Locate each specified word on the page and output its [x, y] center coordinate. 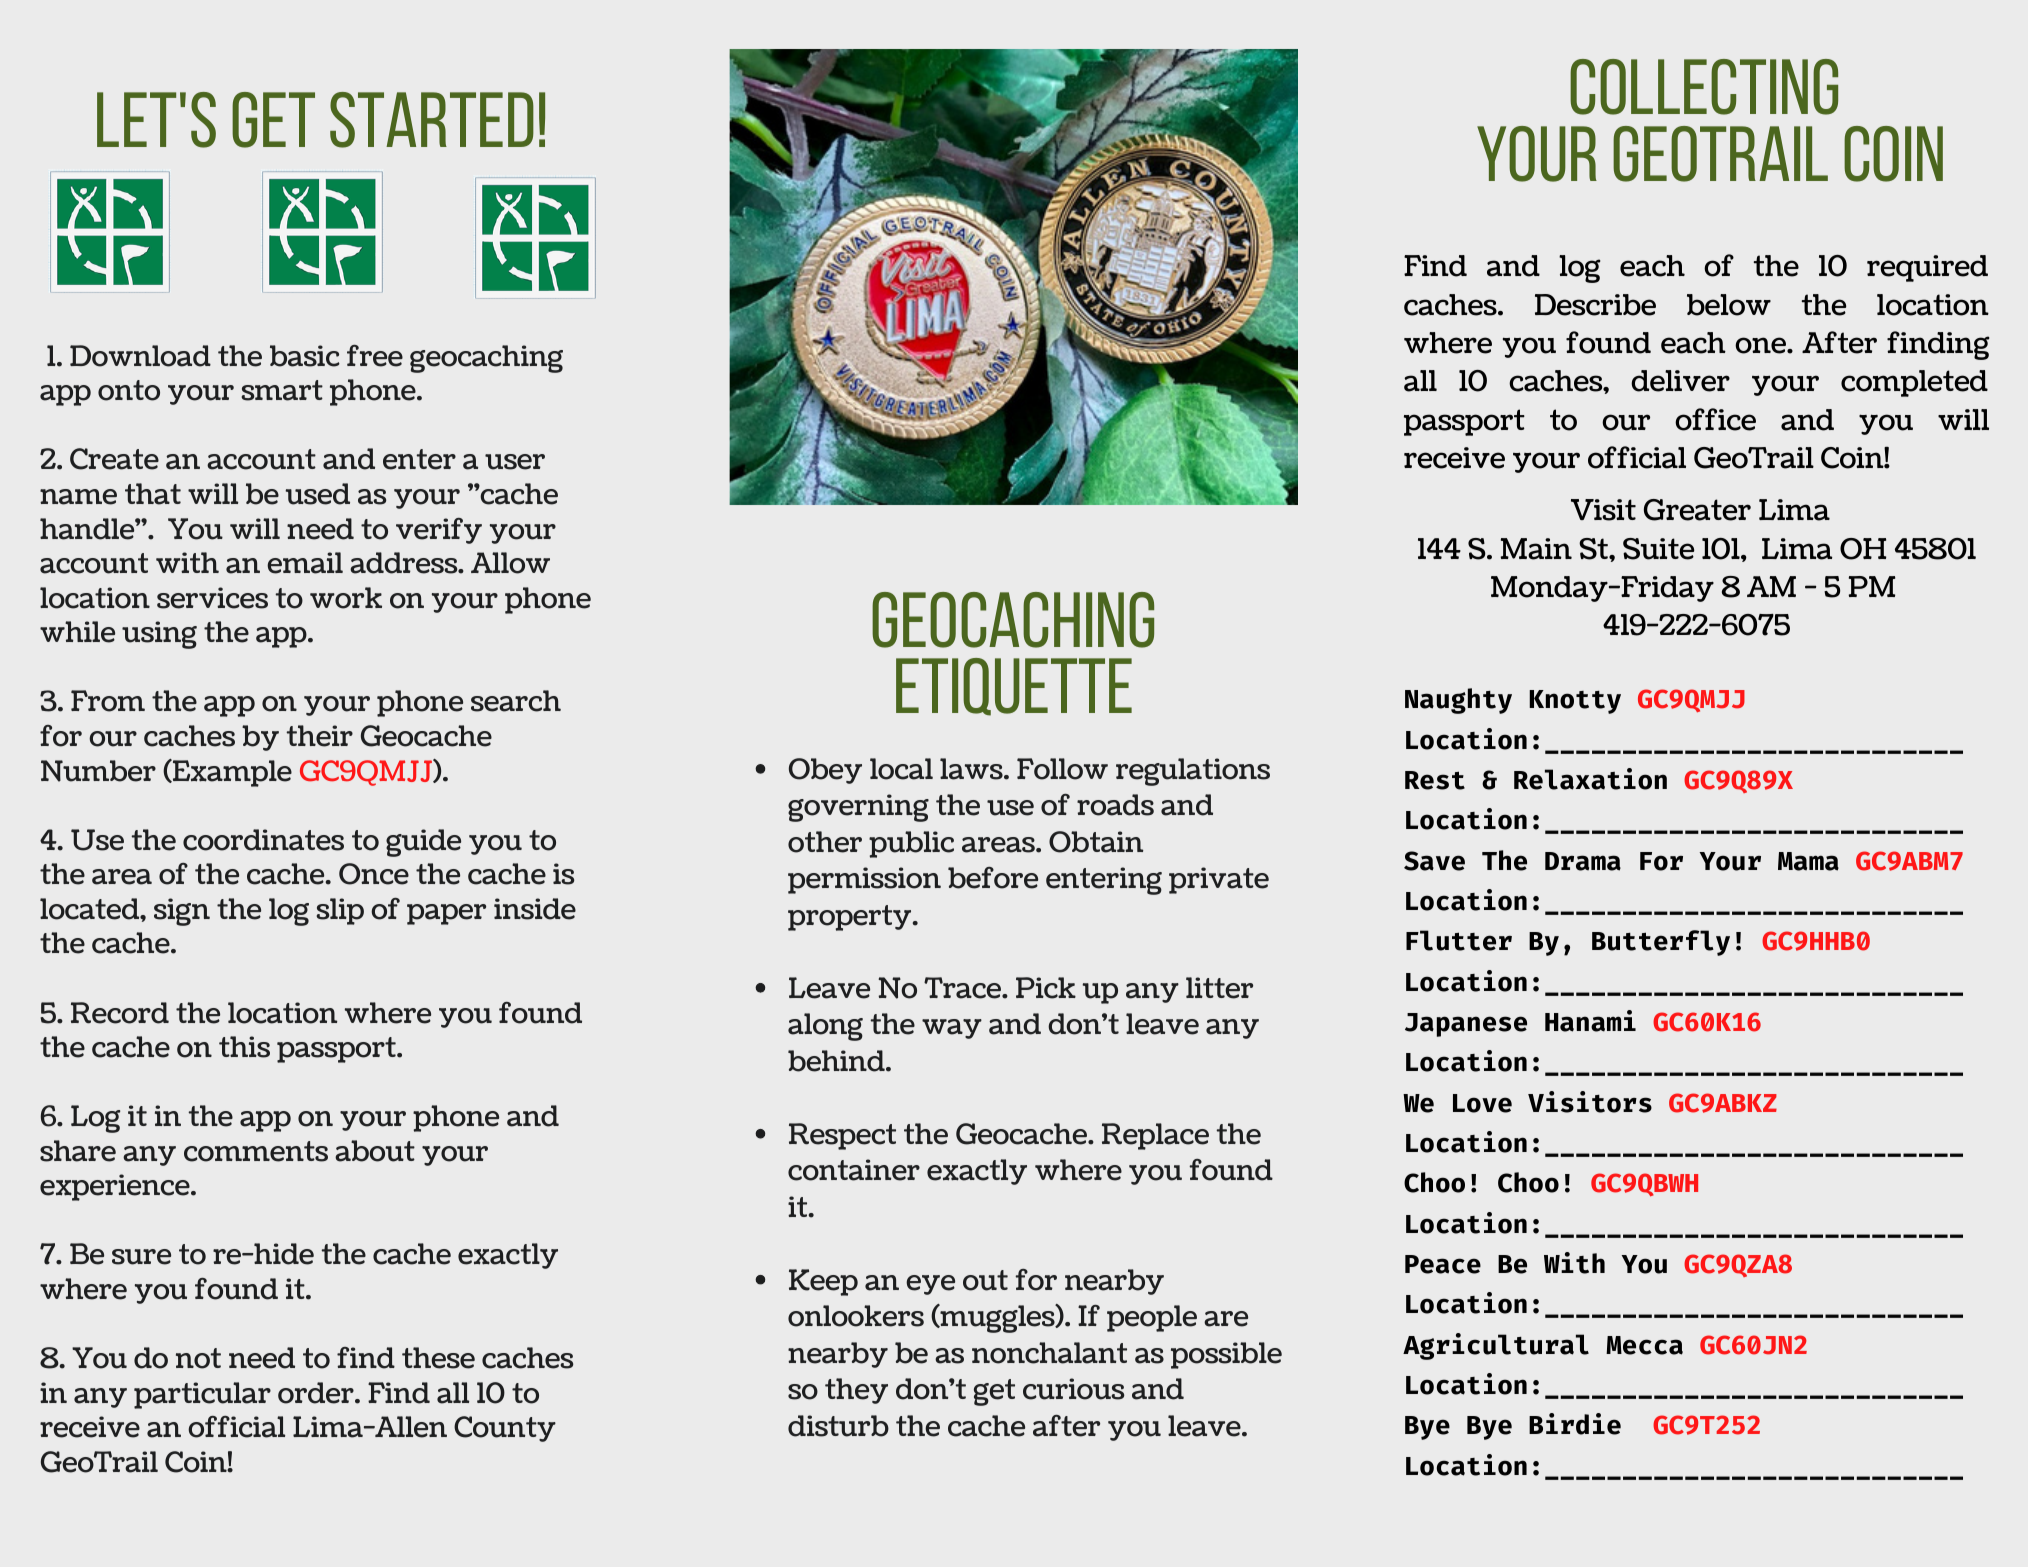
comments [256, 1151]
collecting [1704, 87]
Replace [1155, 1136]
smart [282, 390]
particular [202, 1395]
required [1927, 268]
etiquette [1014, 687]
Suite [1659, 549]
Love [1482, 1103]
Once [374, 874]
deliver [1680, 381]
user [515, 462]
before [993, 878]
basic [305, 356]
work [346, 598]
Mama [1808, 861]
